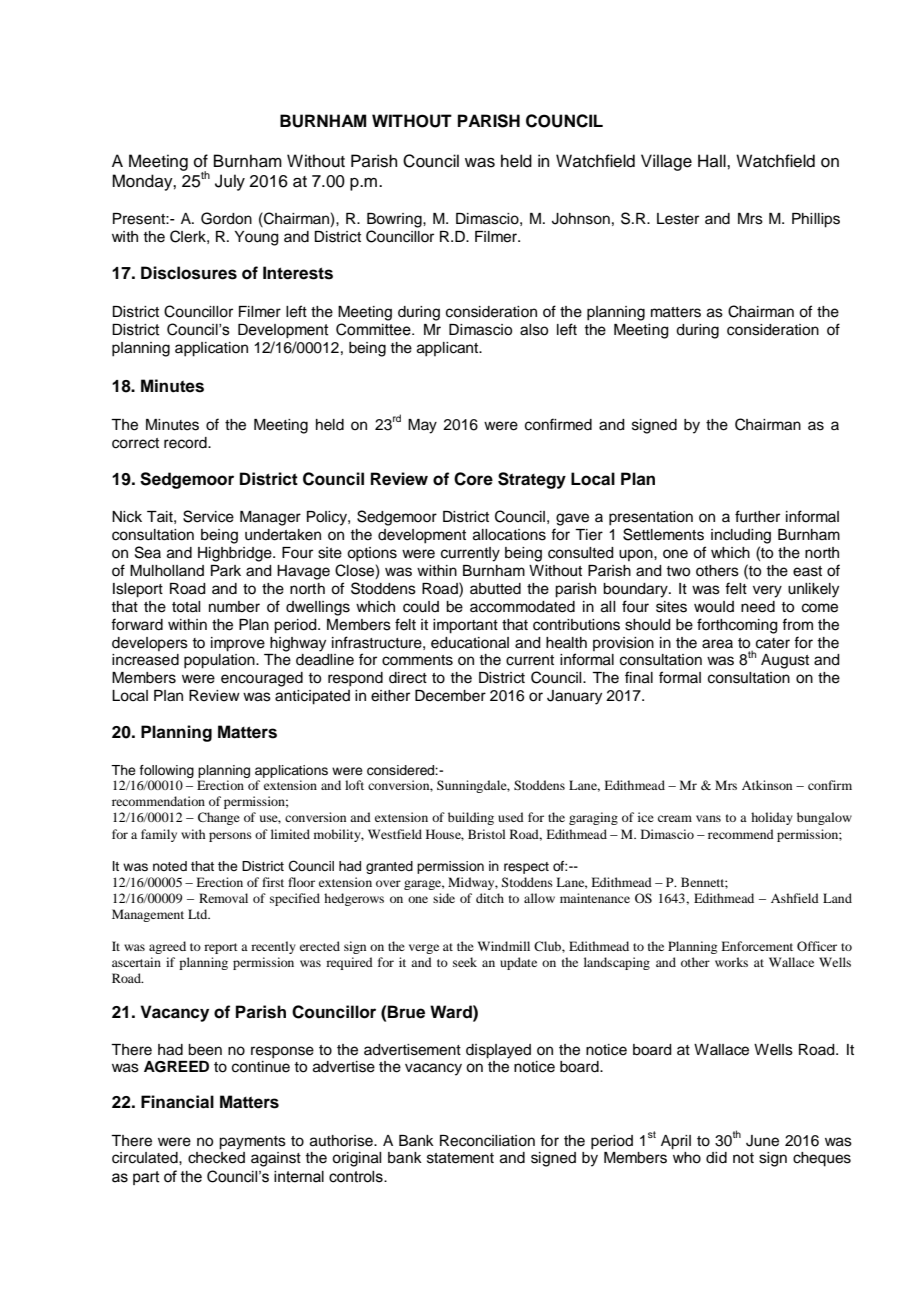  Describe the element at coordinates (230, 182) in the screenshot. I see `July` at that location.
